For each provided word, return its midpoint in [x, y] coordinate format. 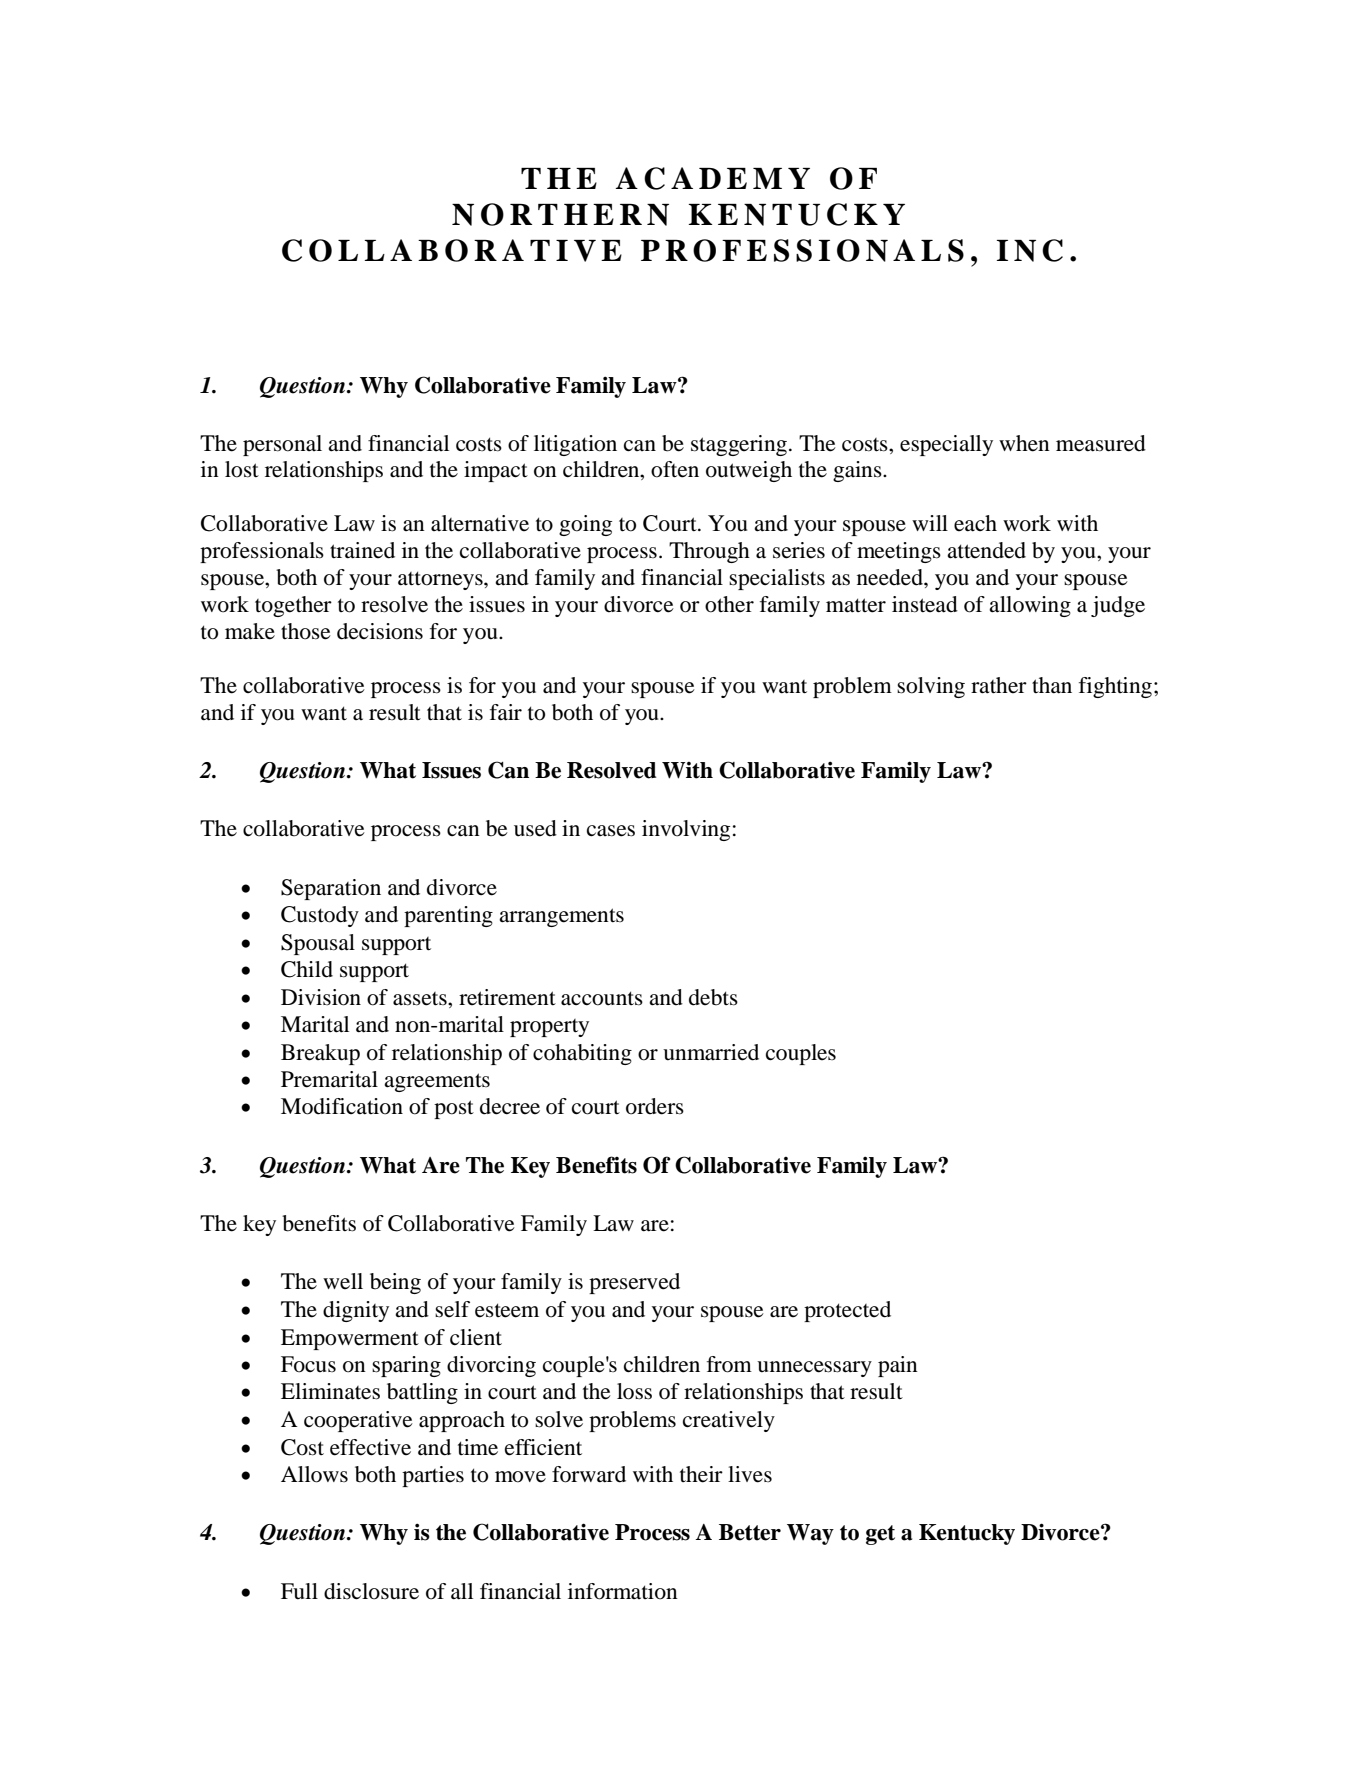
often [675, 469]
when [1024, 443]
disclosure [371, 1591]
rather [999, 685]
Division [321, 997]
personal [282, 445]
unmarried [711, 1052]
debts [713, 997]
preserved [634, 1283]
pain [898, 1366]
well [343, 1281]
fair [506, 712]
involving [686, 830]
